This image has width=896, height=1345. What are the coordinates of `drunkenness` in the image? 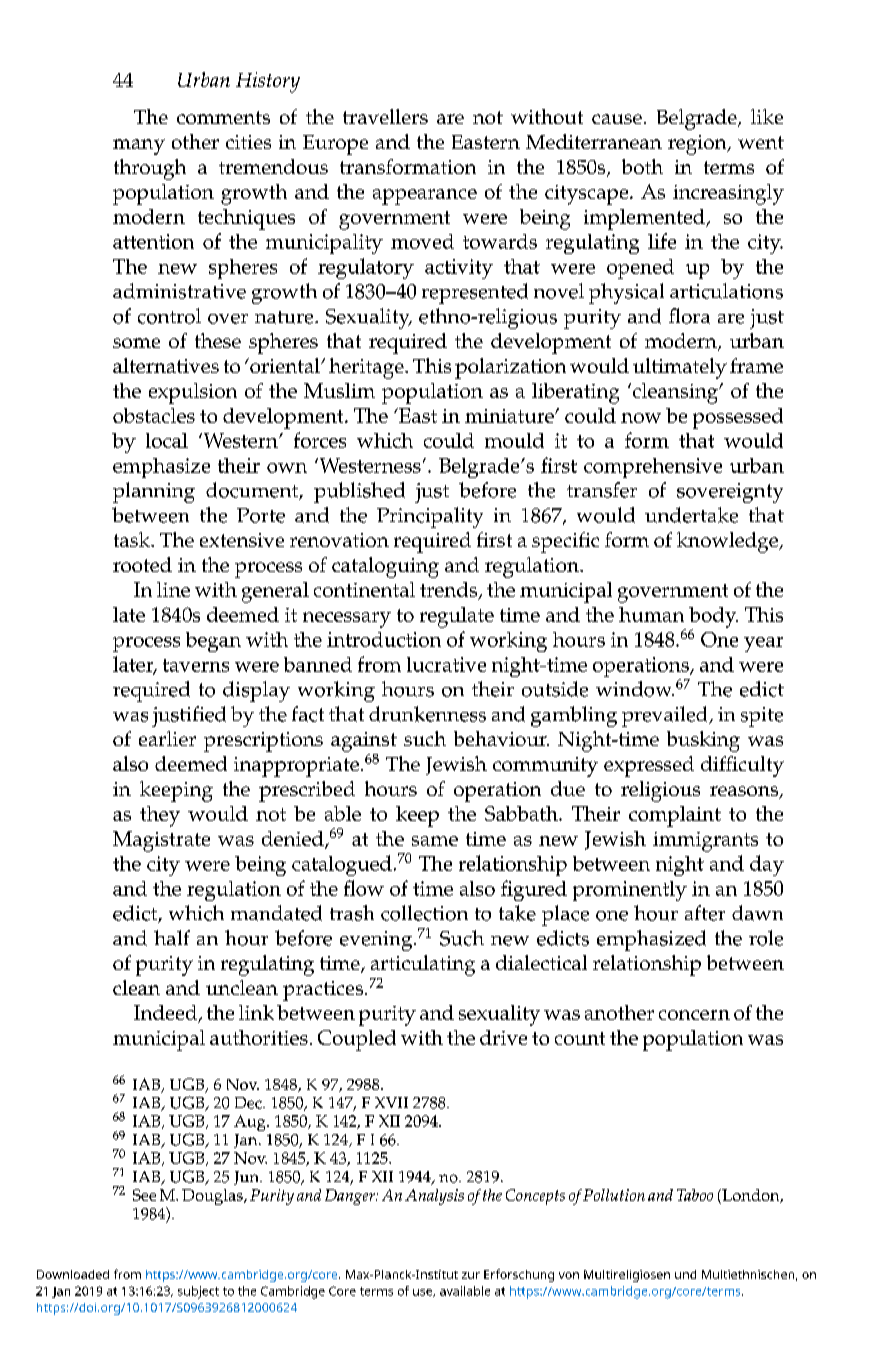 It's located at (427, 714).
